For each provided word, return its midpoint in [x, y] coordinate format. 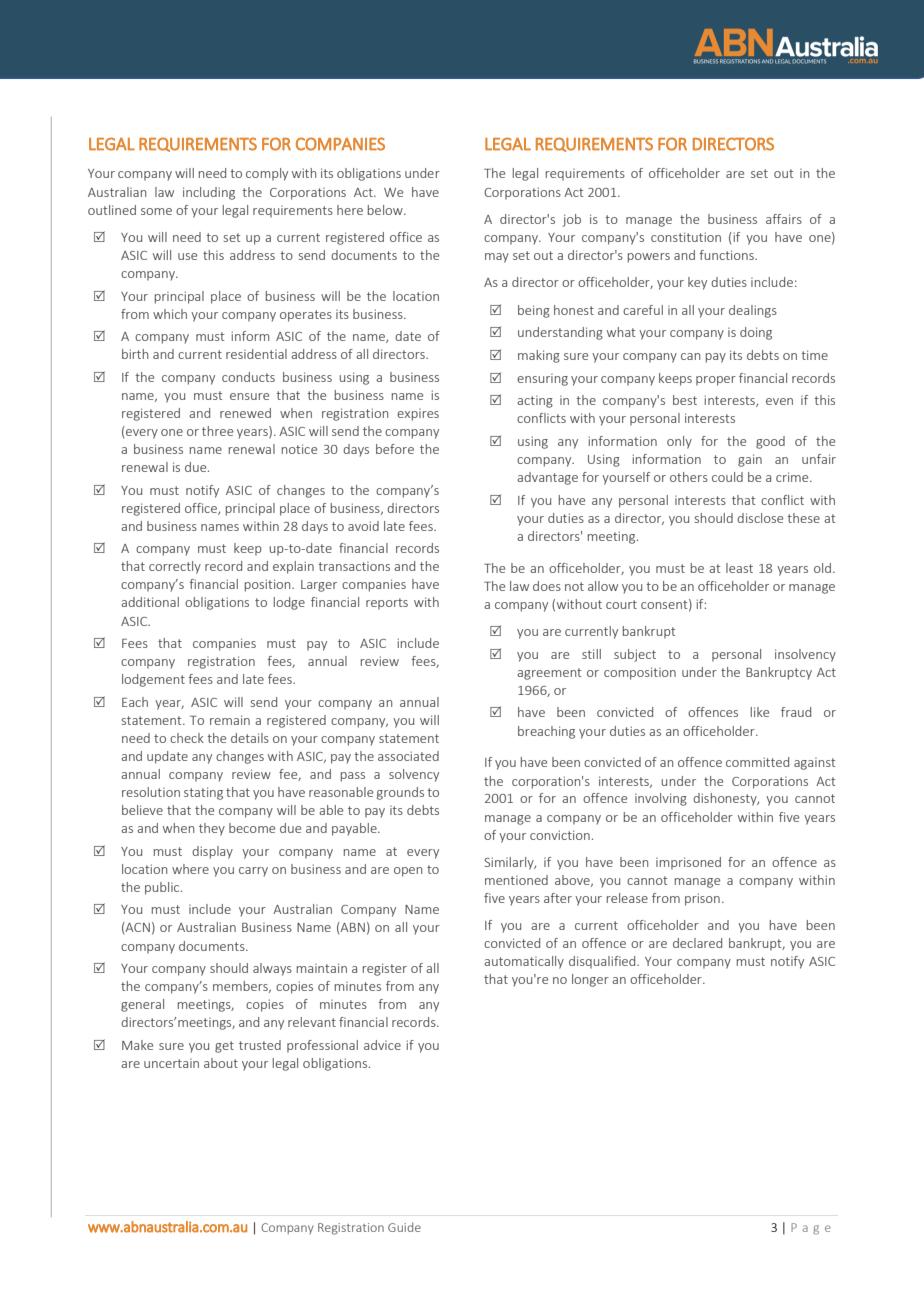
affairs [784, 219]
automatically [524, 962]
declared [697, 943]
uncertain [171, 1063]
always [272, 969]
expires [418, 415]
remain [230, 720]
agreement [549, 674]
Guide [404, 1227]
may [497, 258]
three [217, 431]
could [727, 477]
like [760, 712]
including [209, 193]
